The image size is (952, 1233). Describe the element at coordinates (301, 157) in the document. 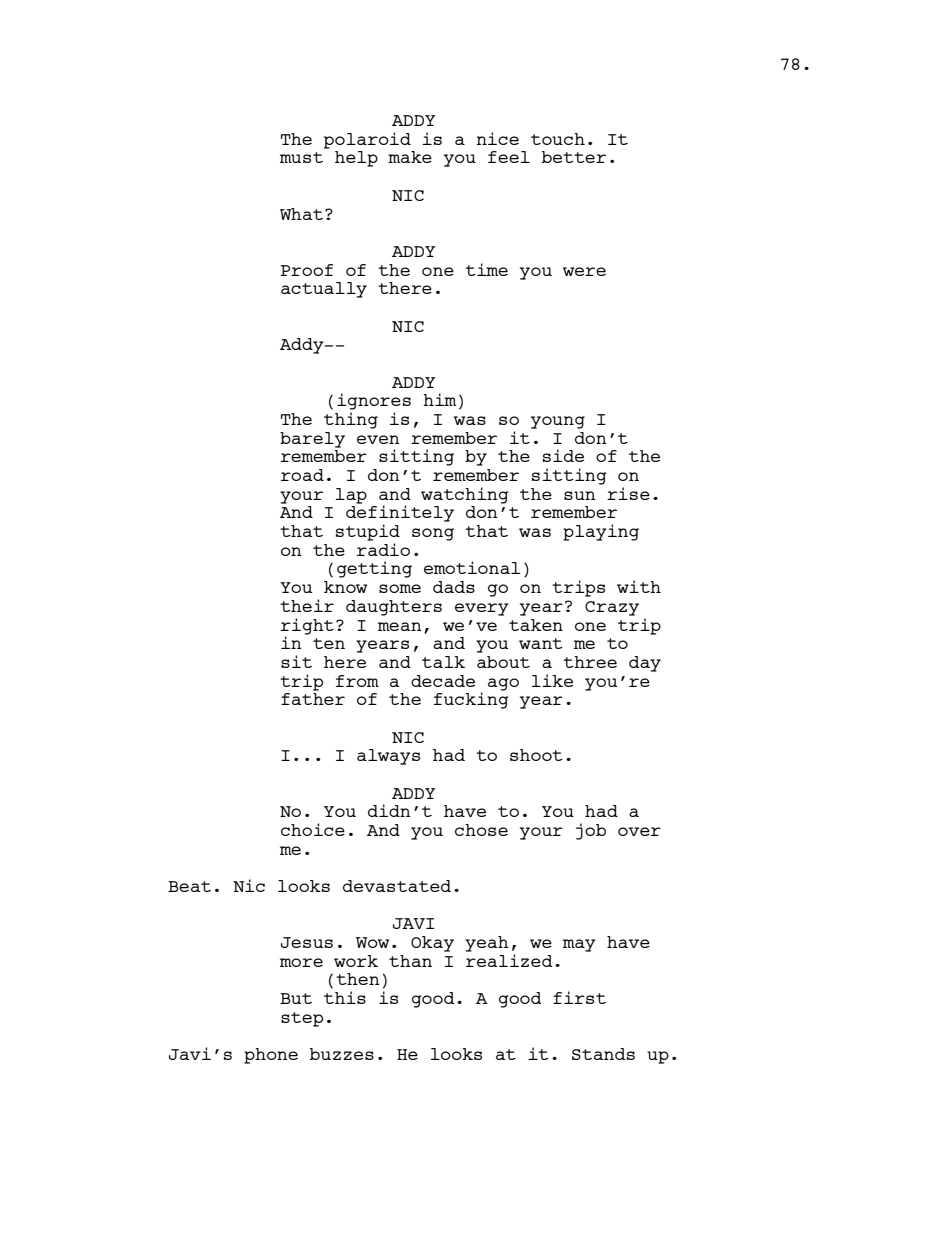

I see `must` at that location.
